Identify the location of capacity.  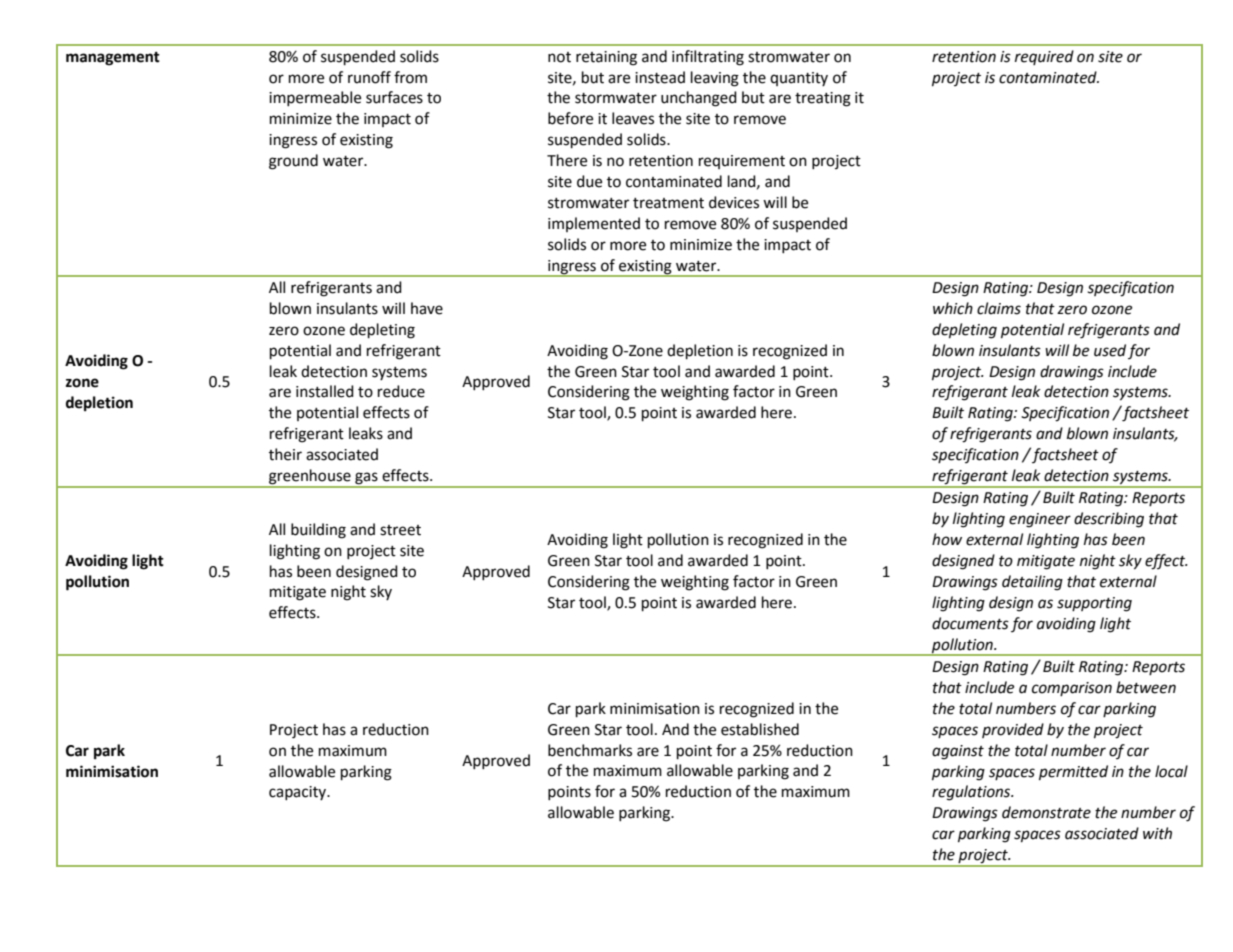
(299, 793).
